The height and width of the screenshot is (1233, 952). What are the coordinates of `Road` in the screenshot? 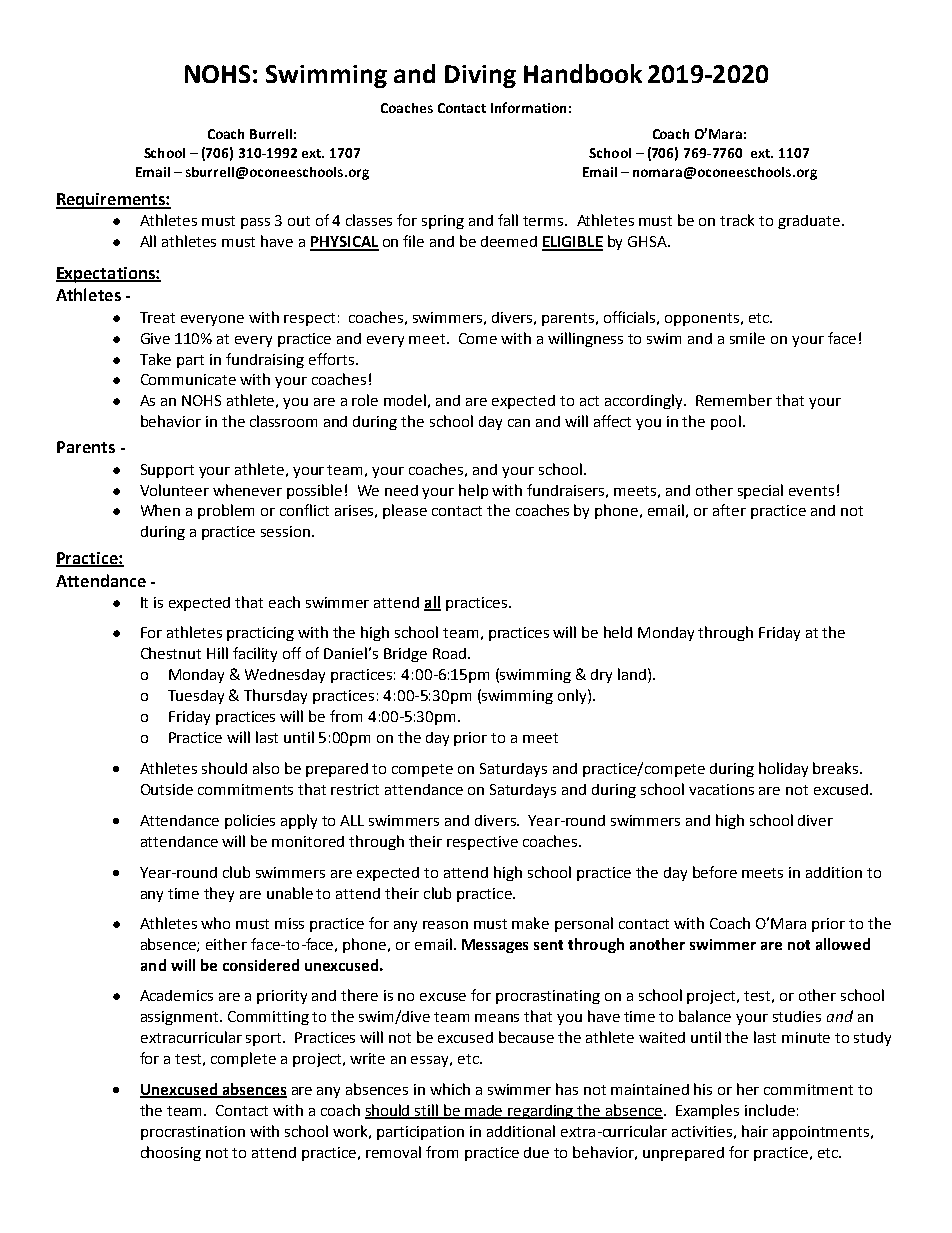 It's located at (451, 653).
